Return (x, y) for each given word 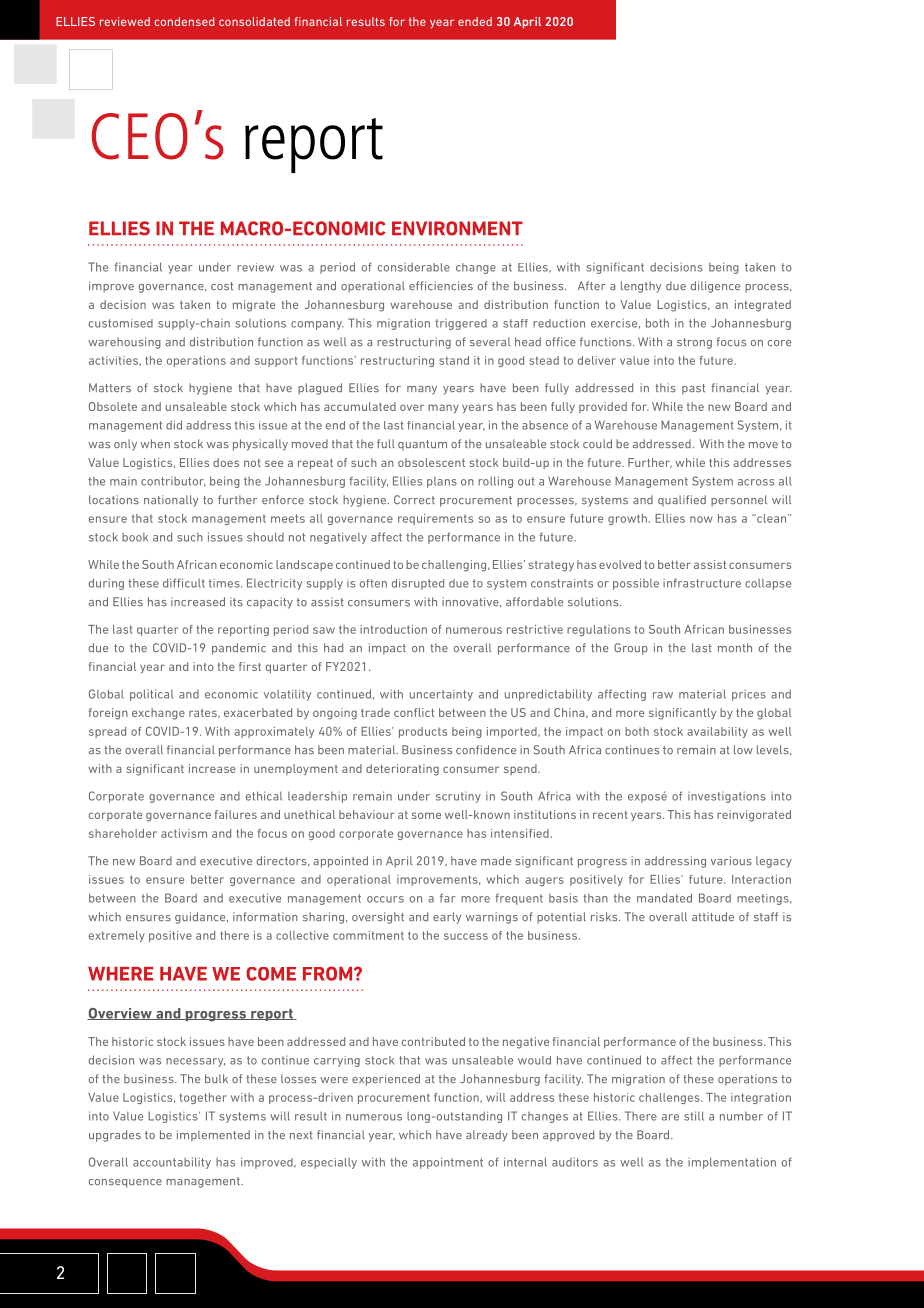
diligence (715, 287)
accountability (172, 1163)
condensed (184, 21)
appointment (448, 1163)
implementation (732, 1163)
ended (475, 21)
